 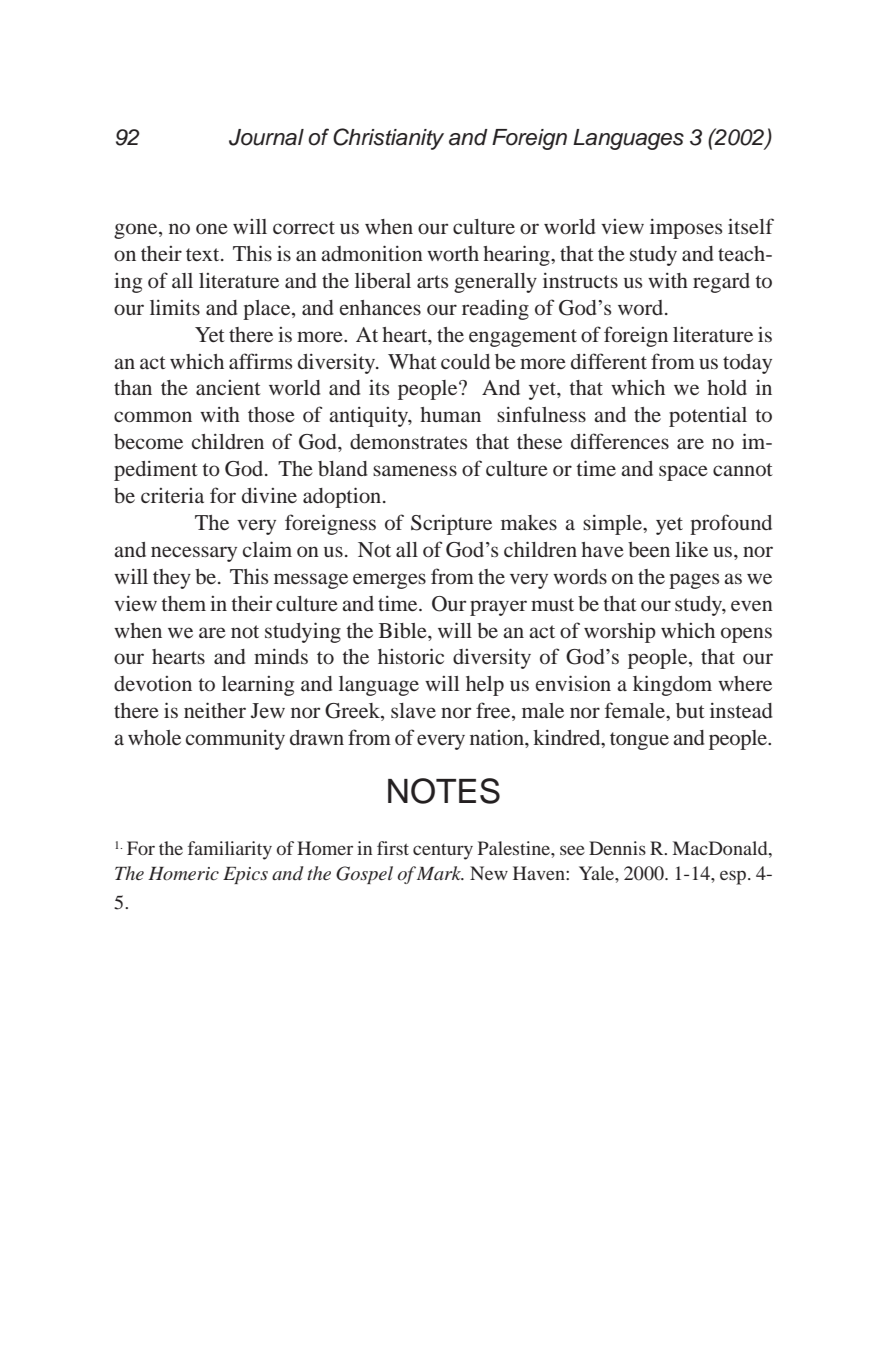 I want to click on hold, so click(x=727, y=387).
